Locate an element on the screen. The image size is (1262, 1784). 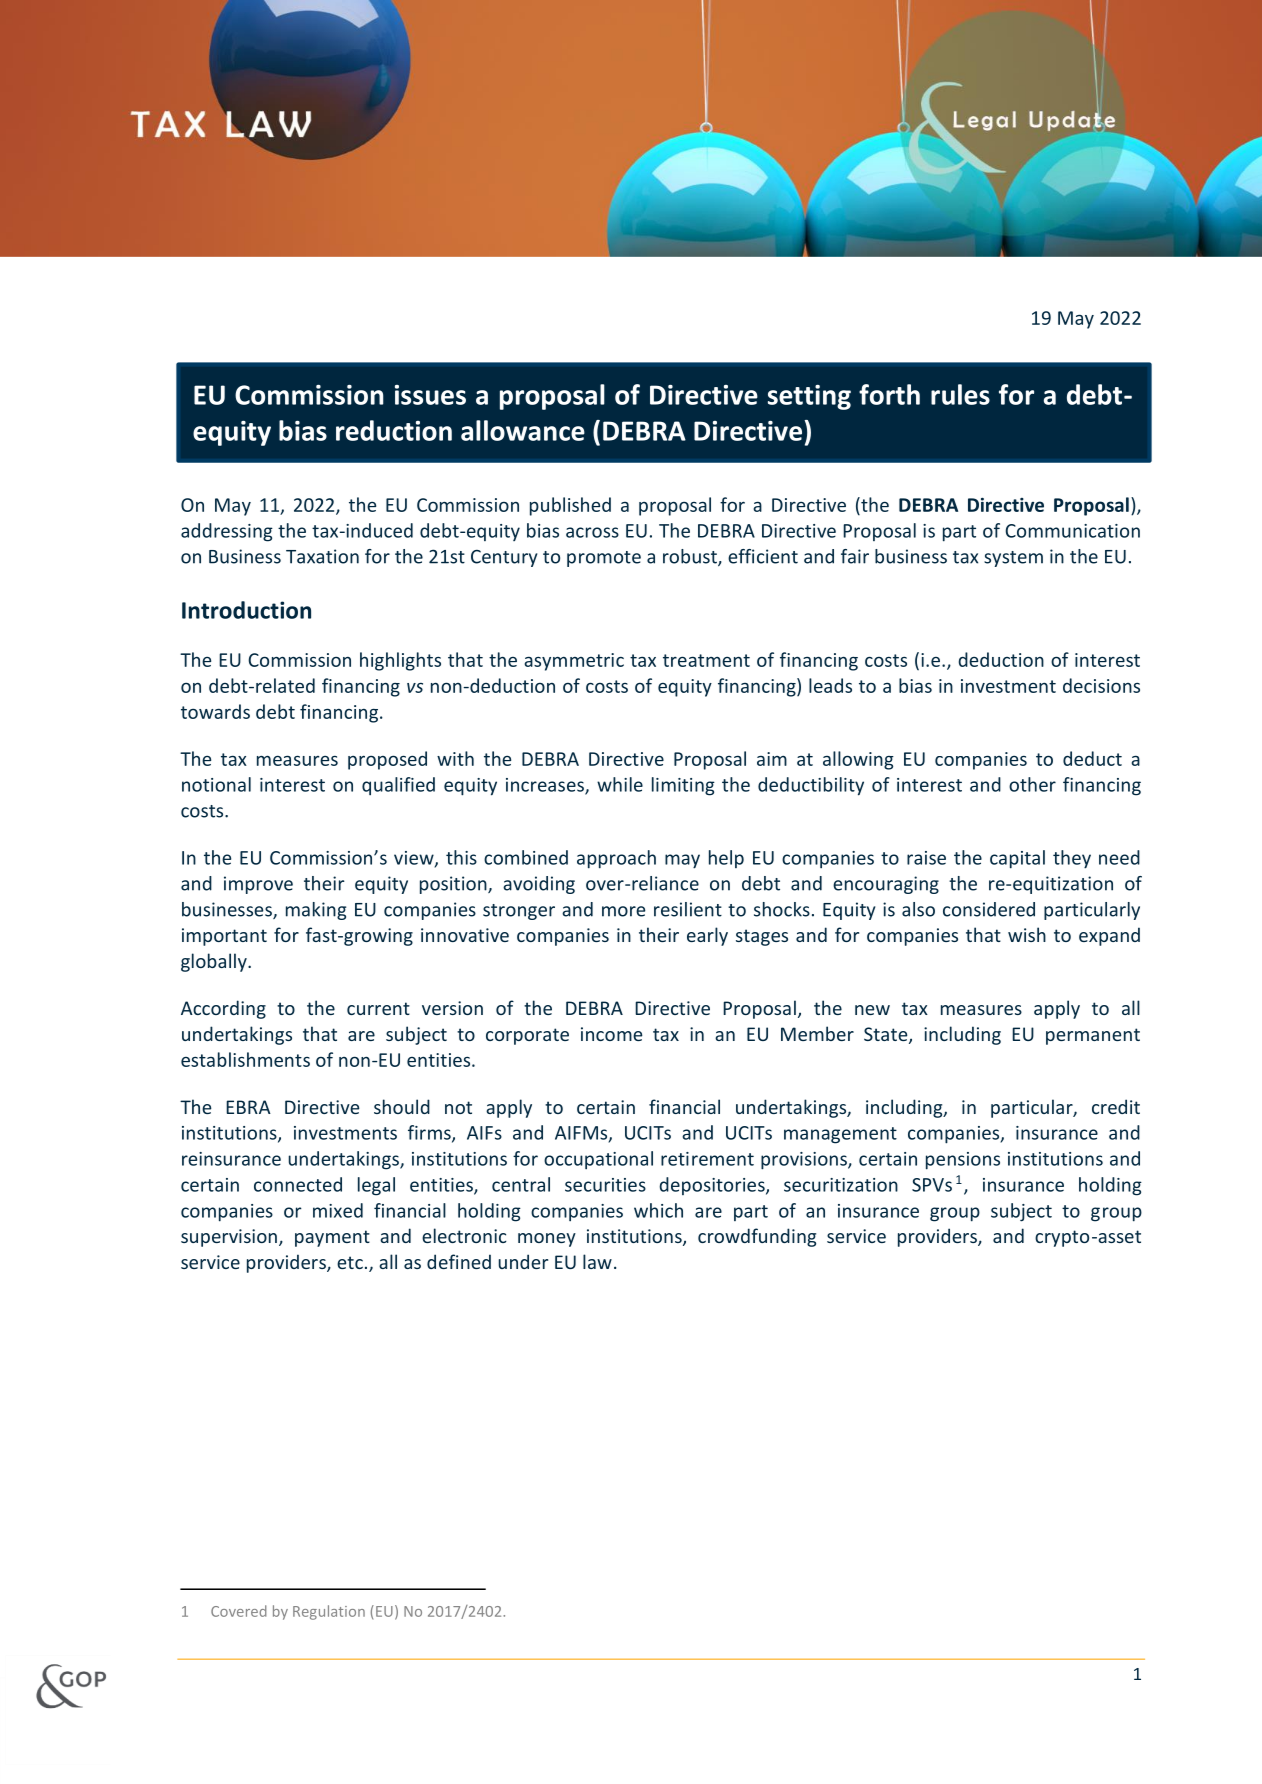
mixed is located at coordinates (338, 1210).
